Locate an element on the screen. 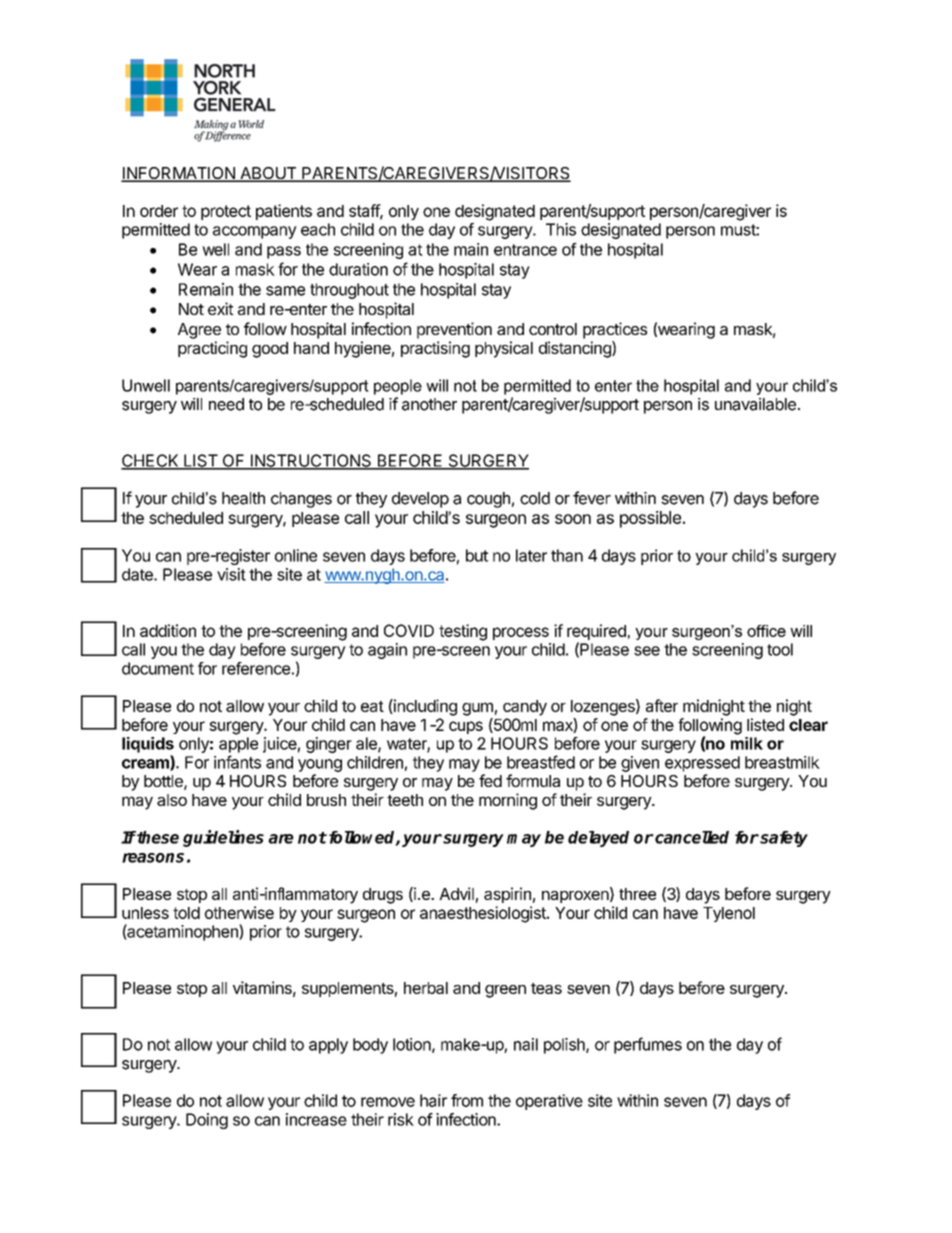 The width and height of the screenshot is (952, 1233). Doing is located at coordinates (207, 1121).
